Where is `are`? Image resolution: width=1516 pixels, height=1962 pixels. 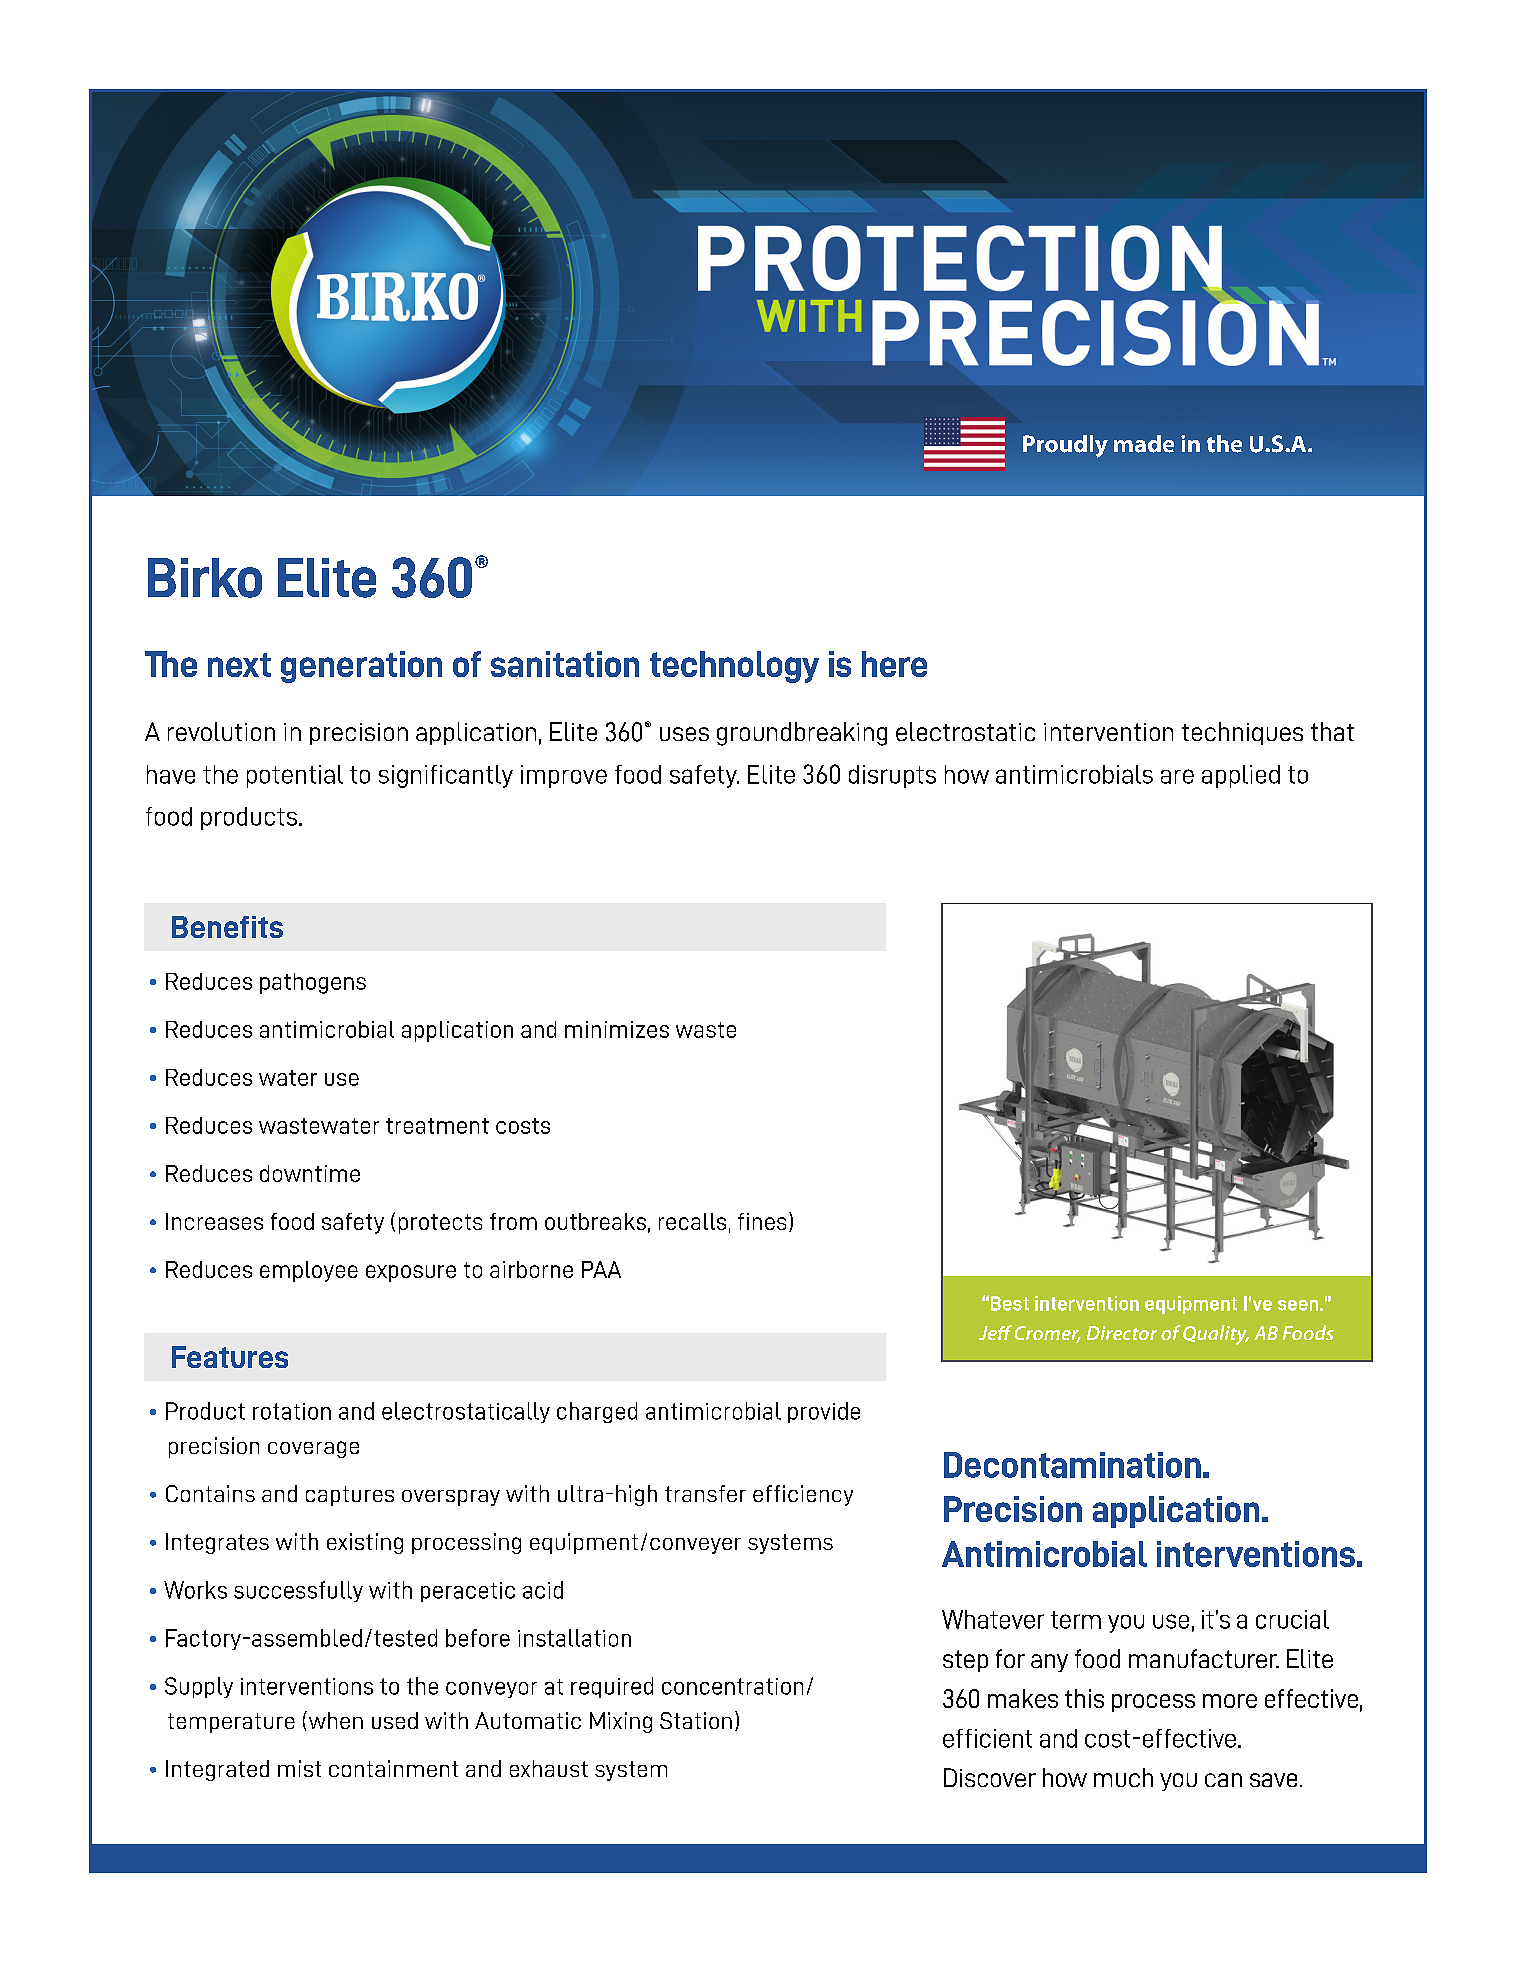
are is located at coordinates (1177, 776).
